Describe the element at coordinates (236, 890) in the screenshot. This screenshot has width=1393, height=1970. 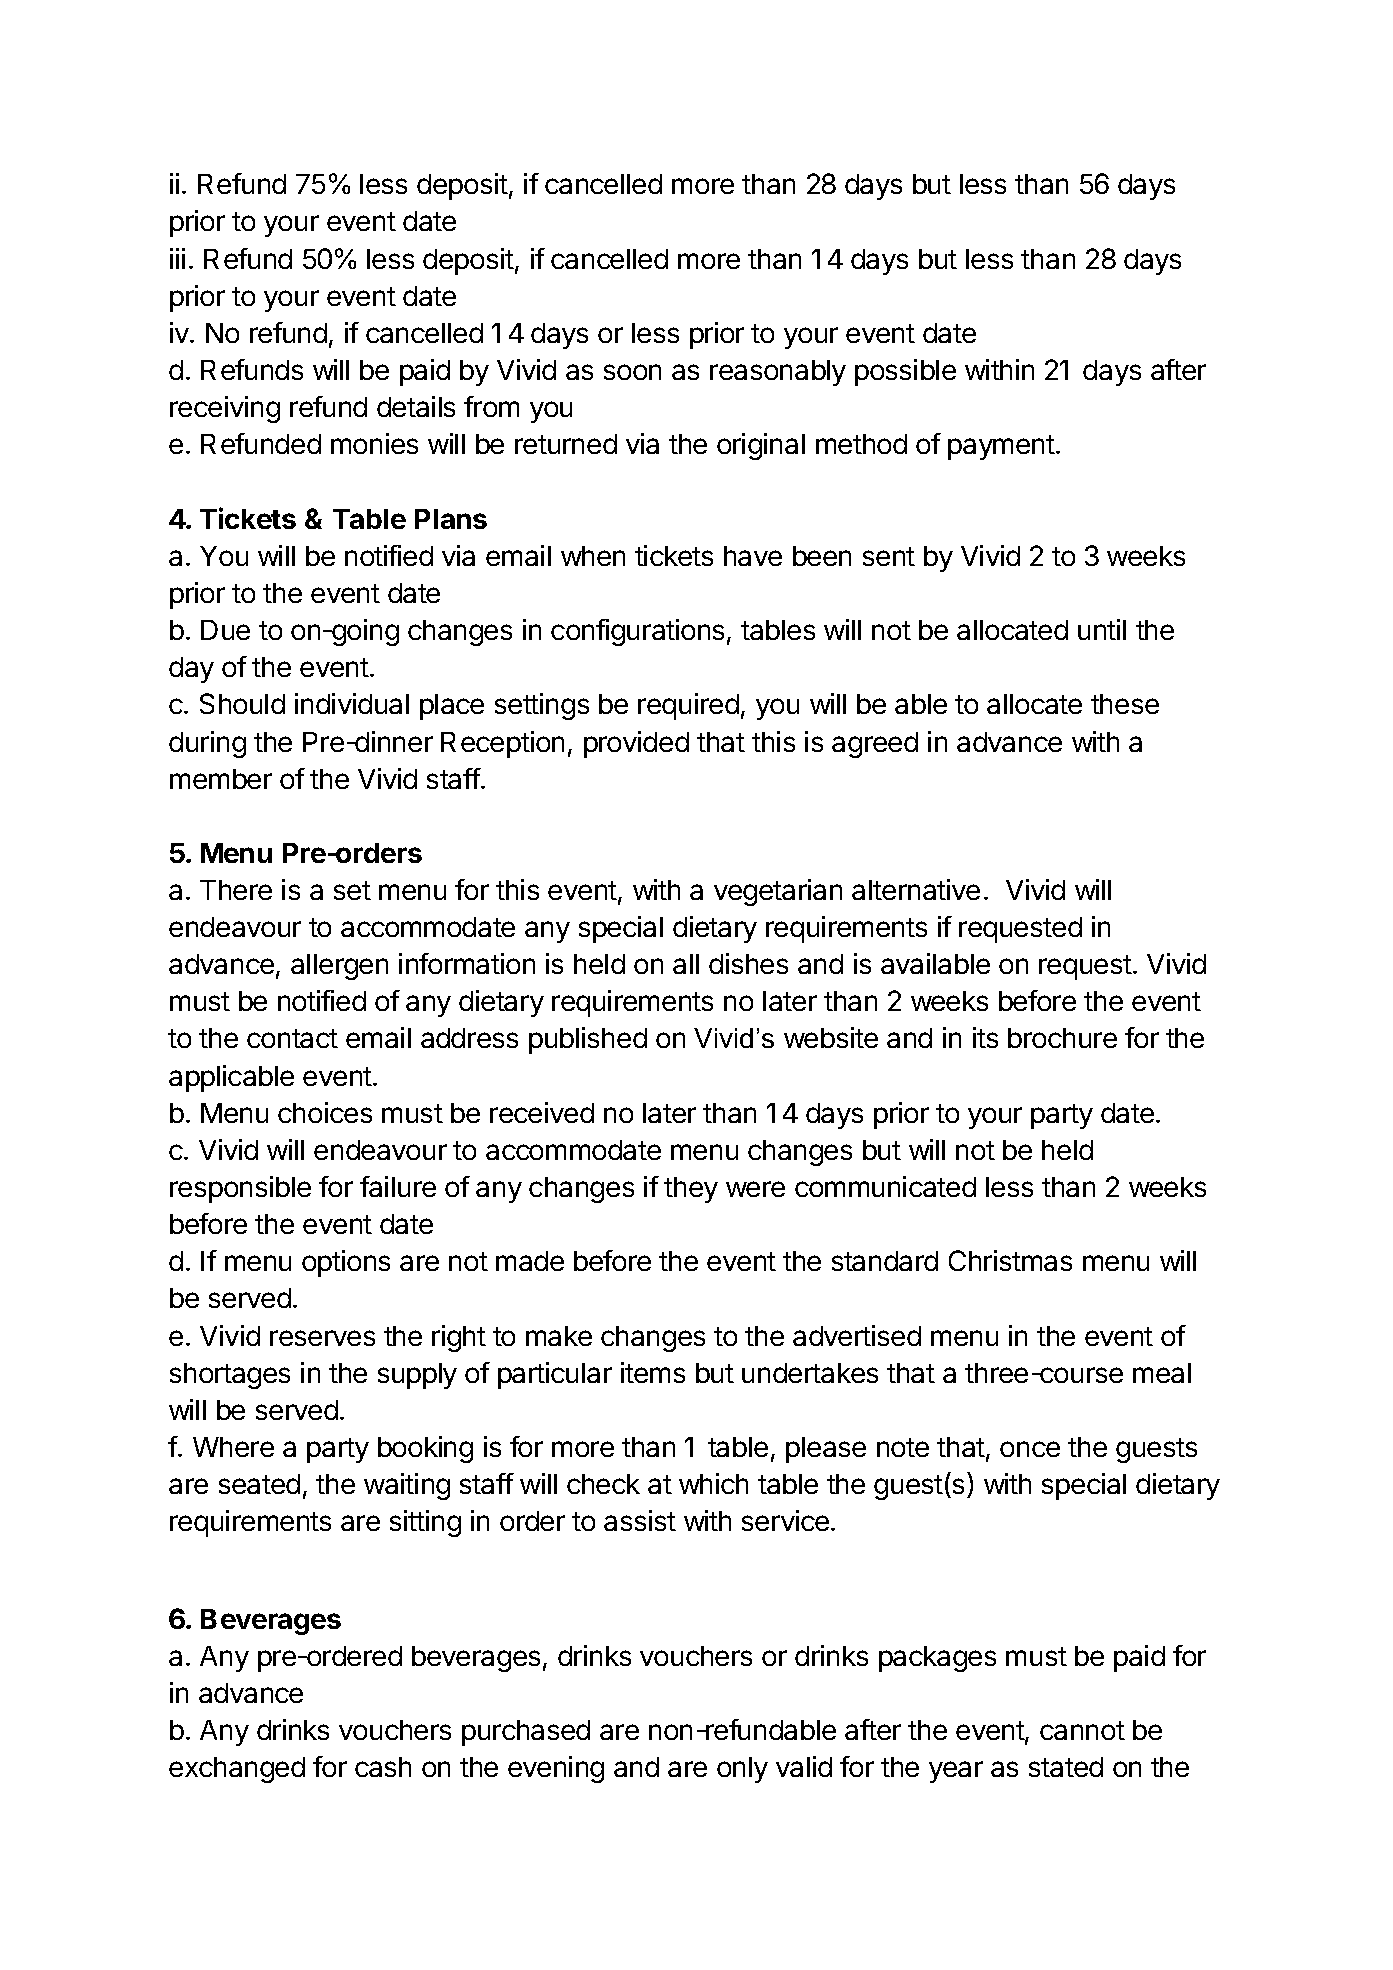
I see `There` at that location.
